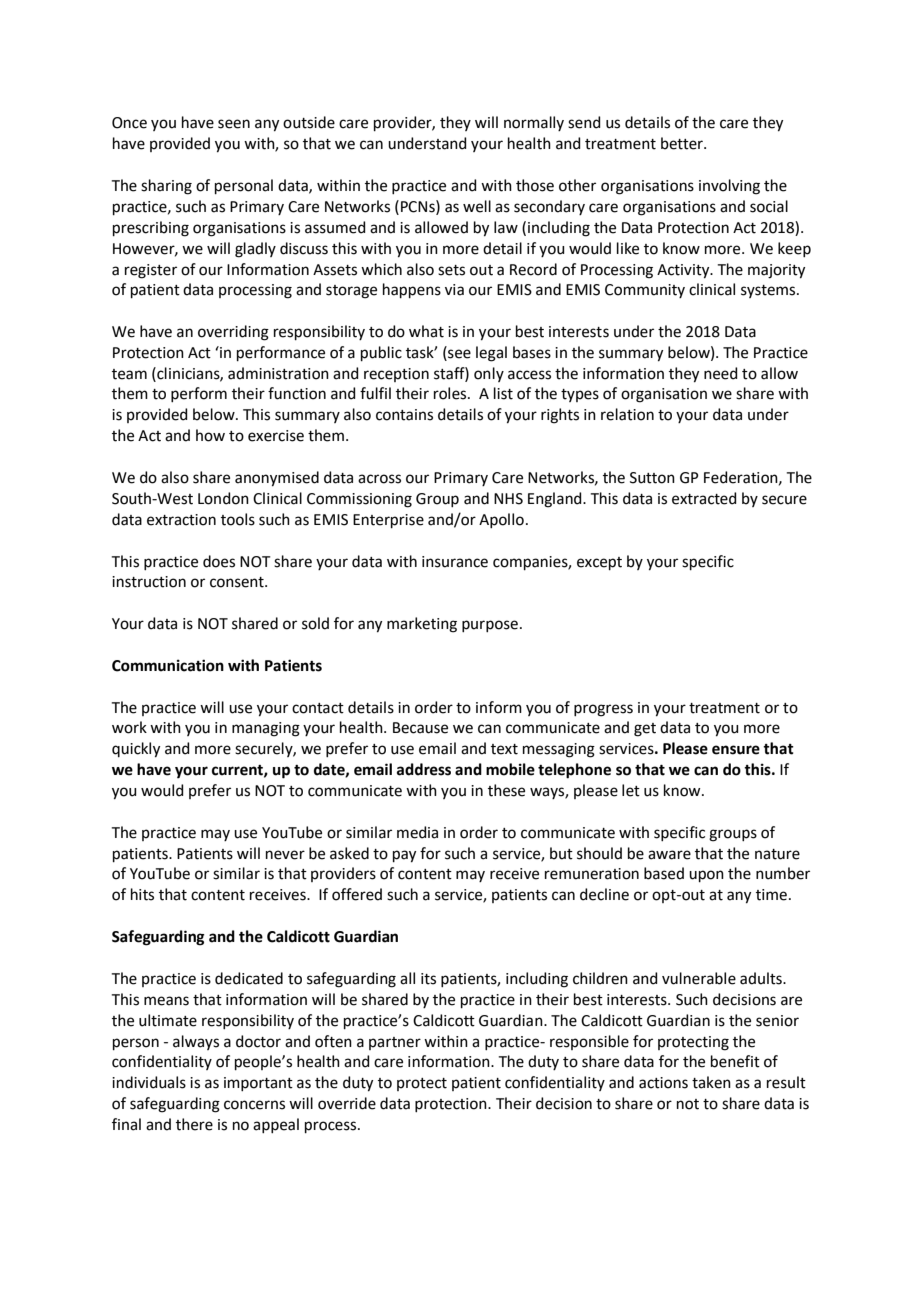 The width and height of the page is (924, 1308). What do you see at coordinates (599, 563) in the page?
I see `except` at bounding box center [599, 563].
